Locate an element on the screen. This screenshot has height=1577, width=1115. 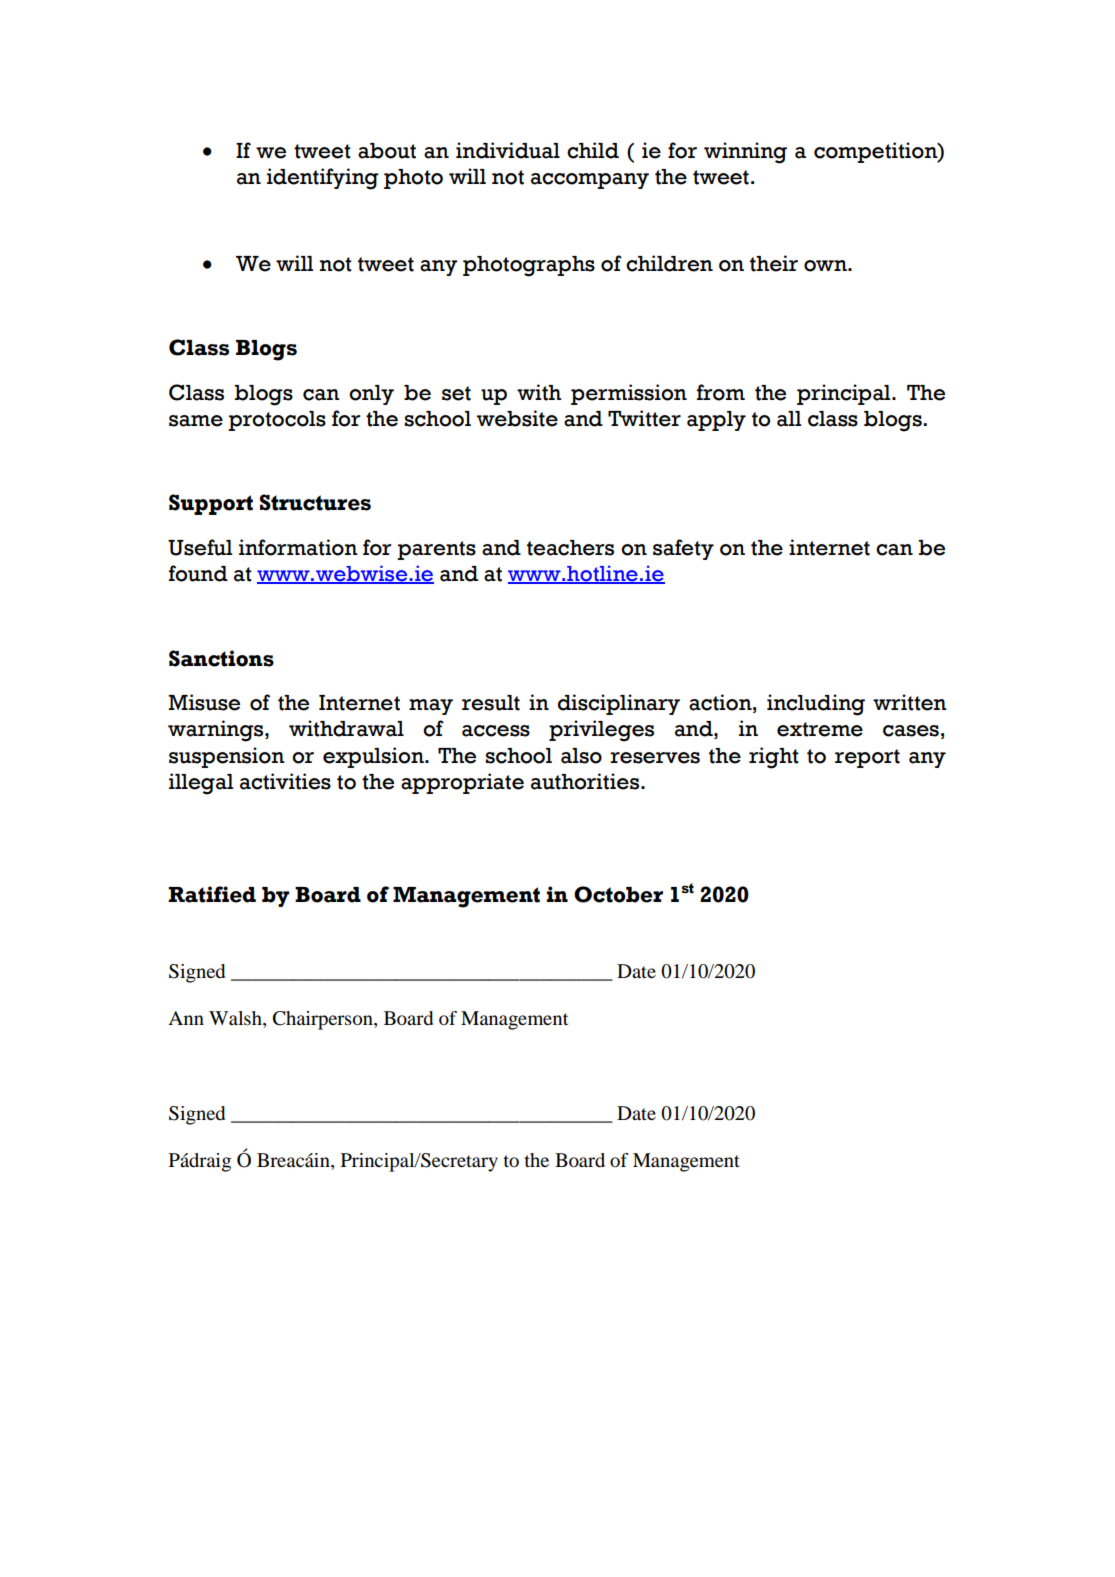
safety is located at coordinates (683, 549).
